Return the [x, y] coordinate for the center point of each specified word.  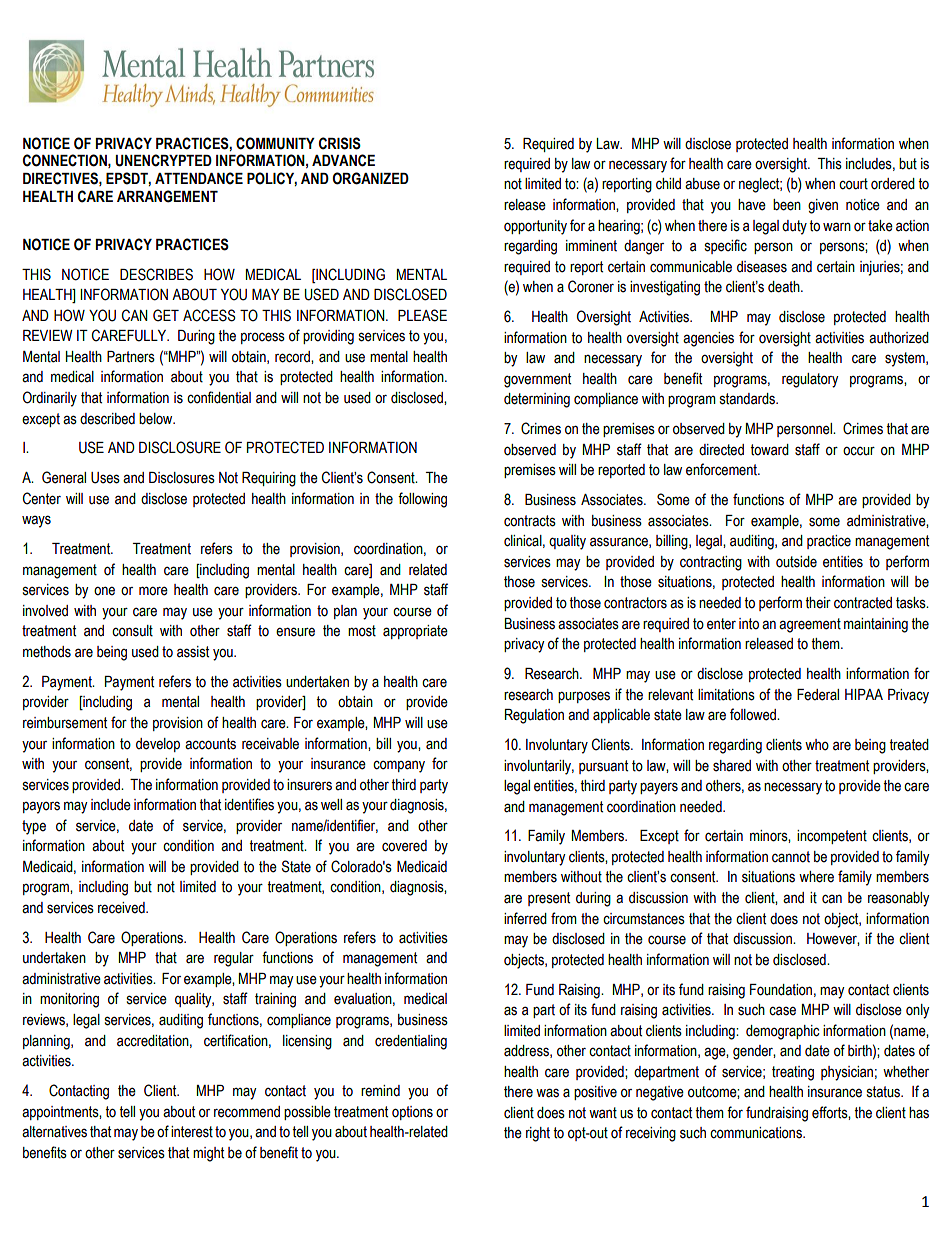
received [122, 908]
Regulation [534, 716]
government [537, 380]
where [816, 877]
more [153, 591]
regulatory [810, 380]
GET [166, 315]
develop [158, 745]
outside [796, 562]
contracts [530, 521]
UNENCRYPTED [163, 160]
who [817, 745]
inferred [525, 918]
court [853, 184]
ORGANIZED [370, 178]
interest [192, 1132]
